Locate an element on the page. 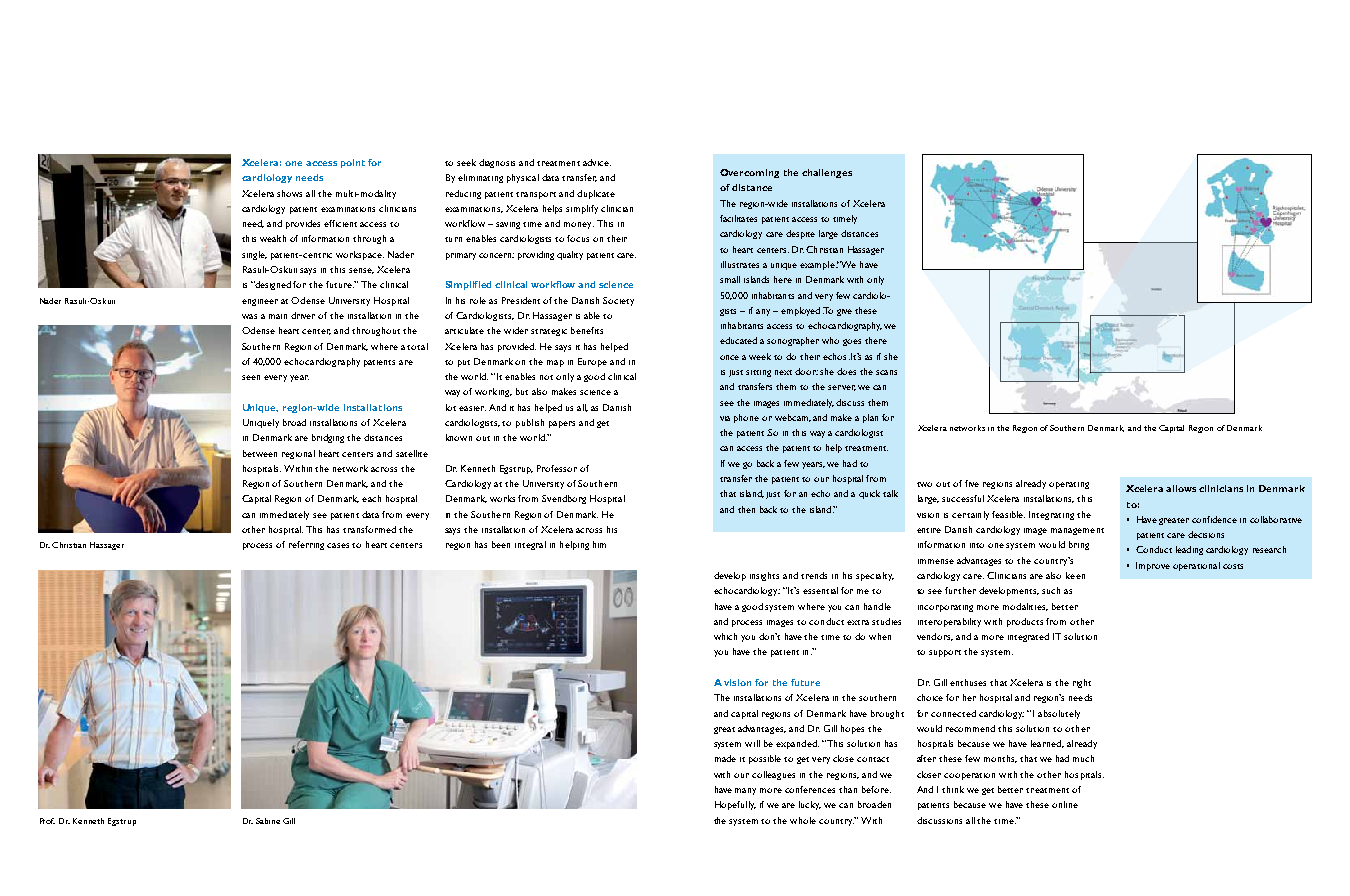  Improve is located at coordinates (1153, 566).
